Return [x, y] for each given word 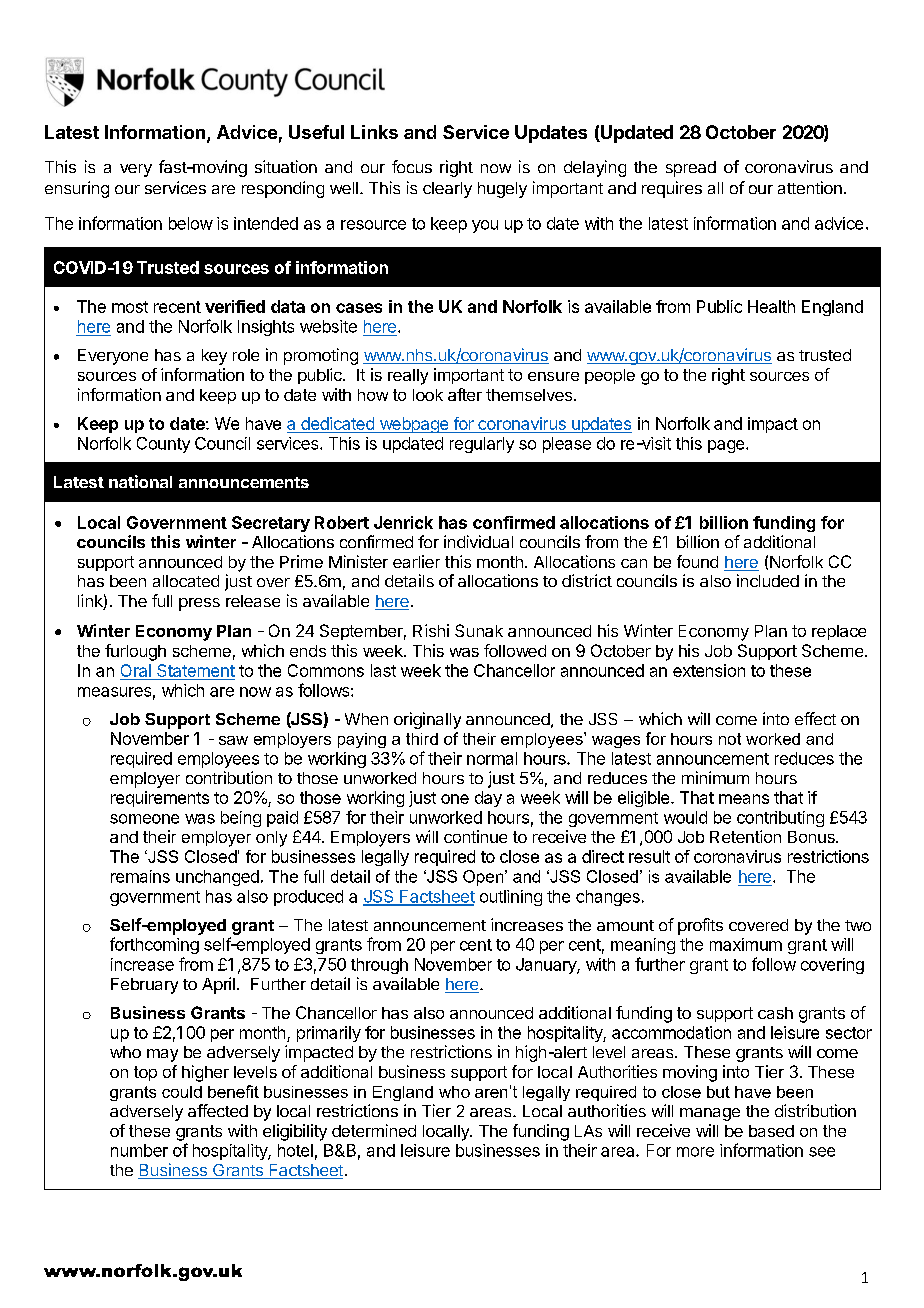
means [744, 799]
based [771, 1131]
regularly [482, 445]
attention [810, 187]
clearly [447, 190]
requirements [160, 799]
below [191, 223]
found [697, 561]
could [182, 1092]
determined [374, 1130]
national [140, 481]
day [488, 799]
